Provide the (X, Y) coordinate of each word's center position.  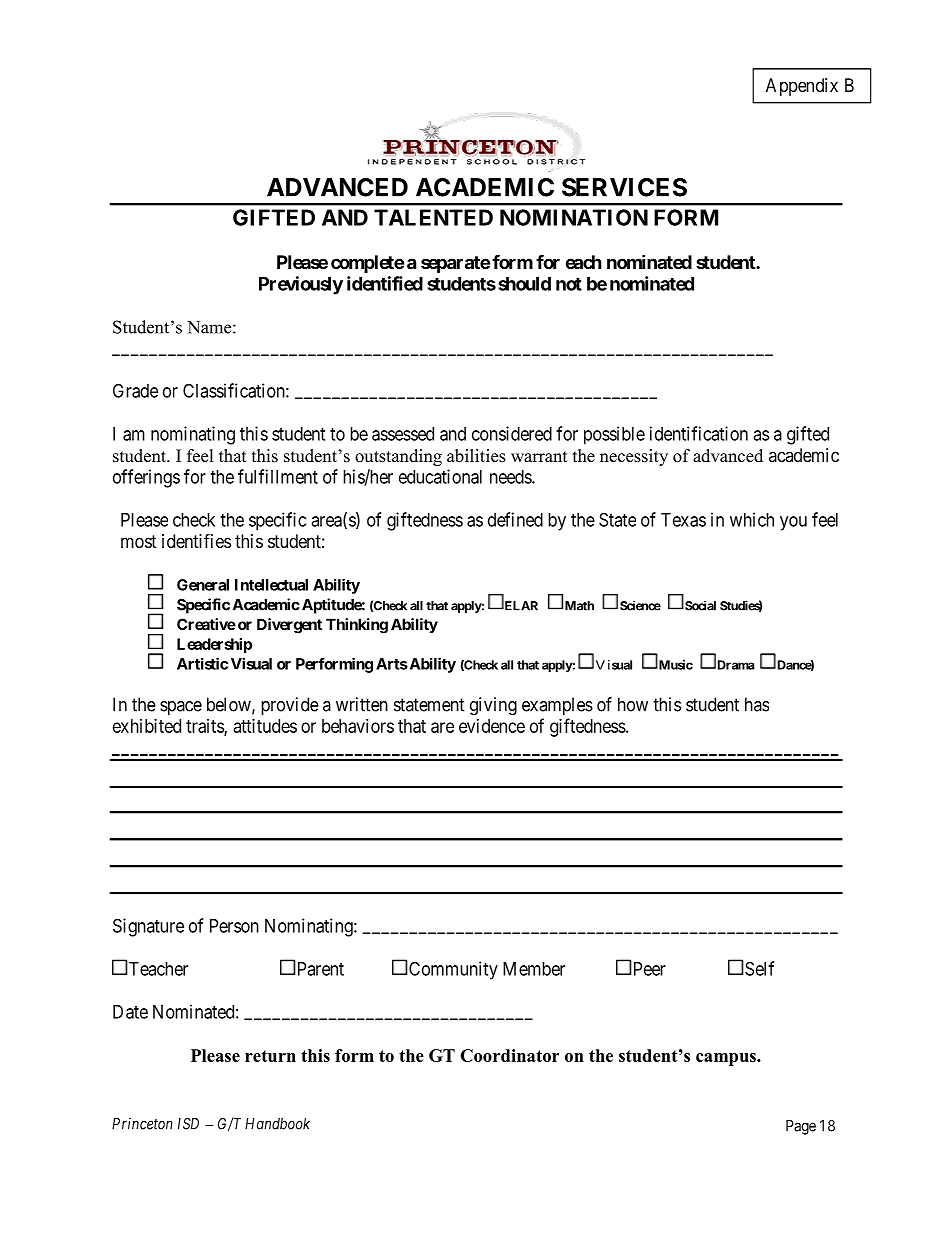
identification (699, 433)
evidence (492, 726)
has (757, 704)
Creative (206, 624)
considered (512, 433)
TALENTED (433, 217)
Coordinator (509, 1055)
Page (801, 1127)
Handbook (277, 1124)
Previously (301, 285)
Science (640, 606)
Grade (135, 390)
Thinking (357, 626)
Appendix (802, 87)
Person (234, 926)
